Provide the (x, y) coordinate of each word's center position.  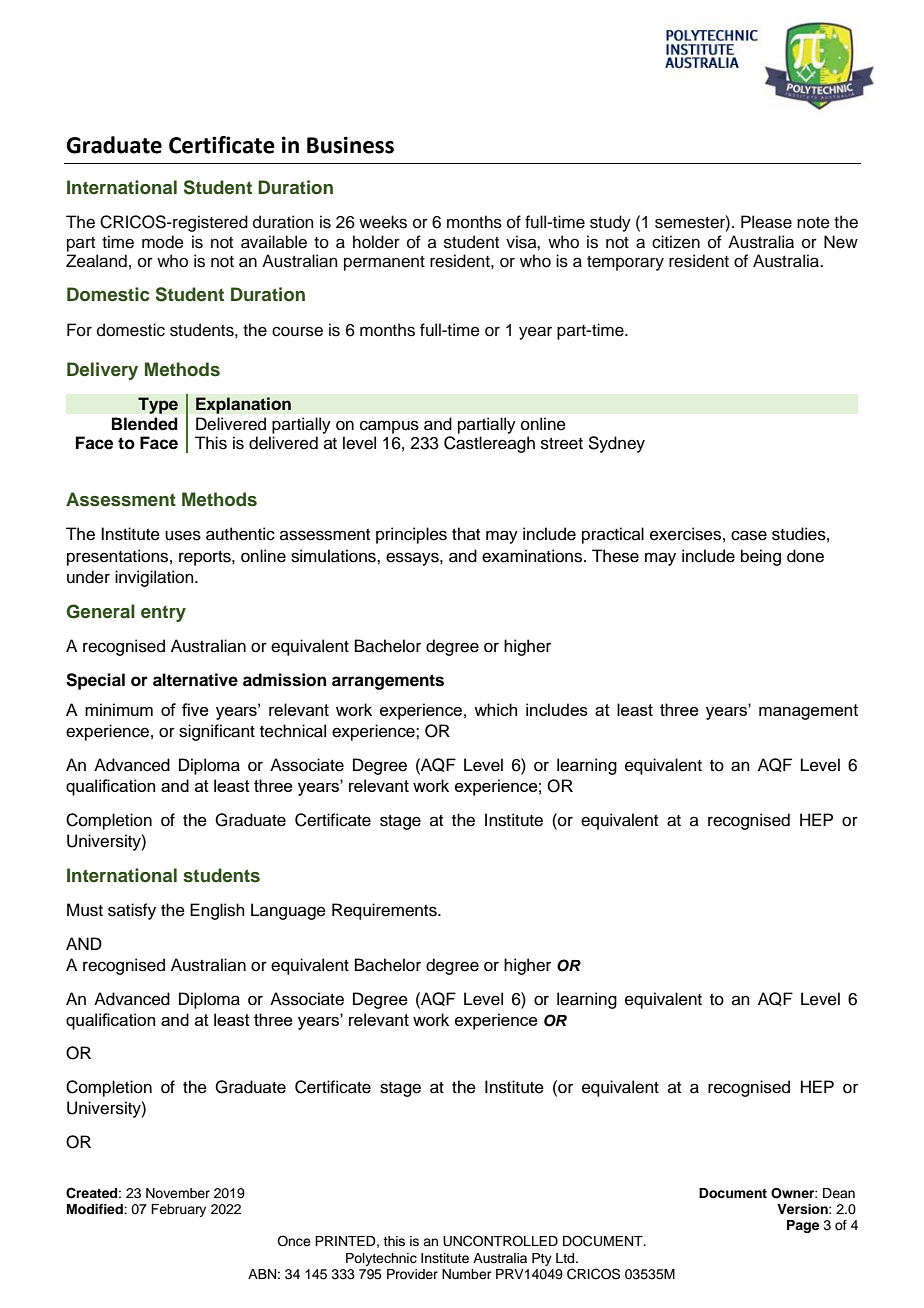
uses (183, 535)
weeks (383, 222)
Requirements (385, 911)
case (749, 535)
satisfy (132, 911)
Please (766, 222)
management (808, 712)
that (466, 533)
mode (163, 242)
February (178, 1210)
